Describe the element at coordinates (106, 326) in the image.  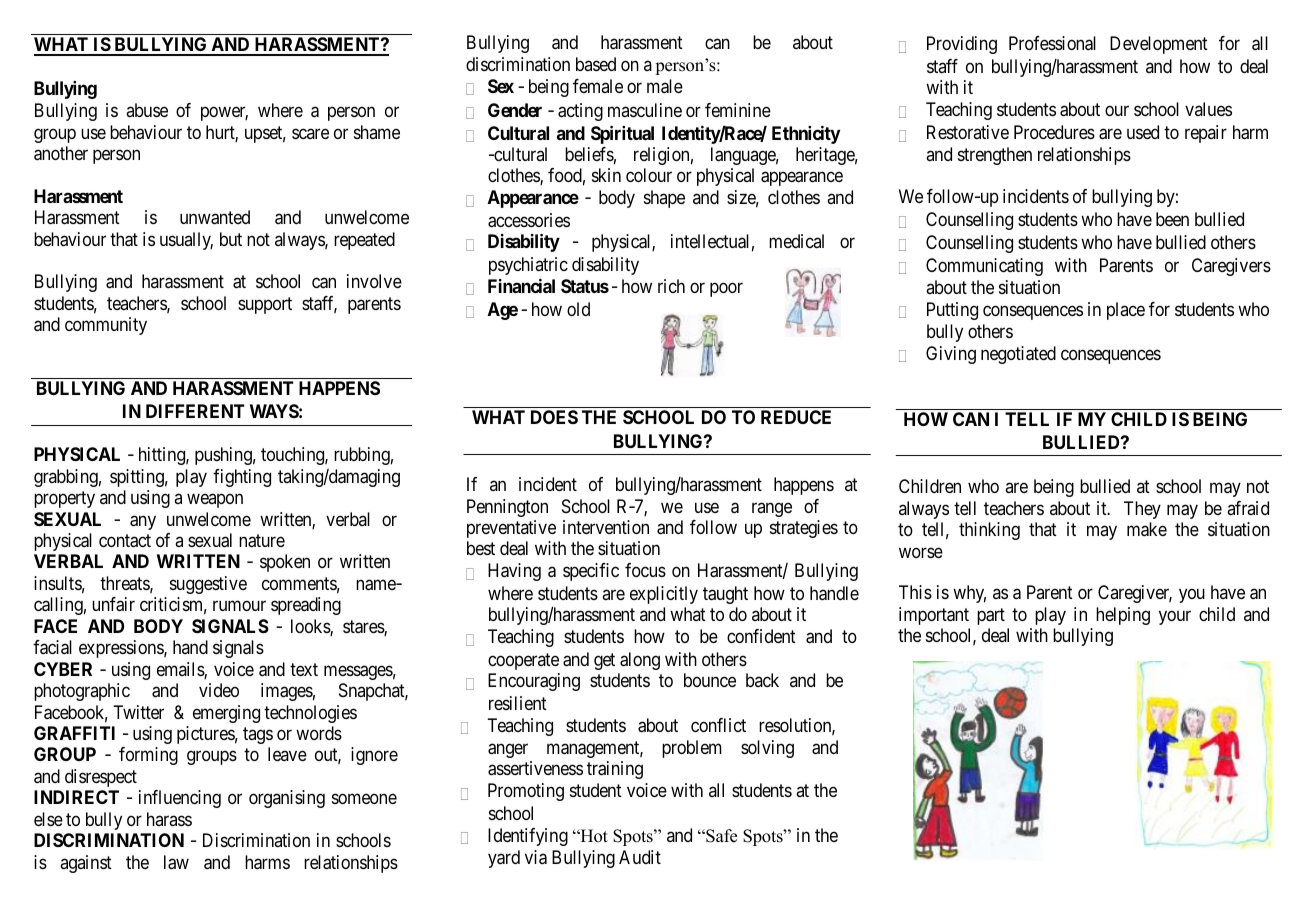
I see `community` at that location.
